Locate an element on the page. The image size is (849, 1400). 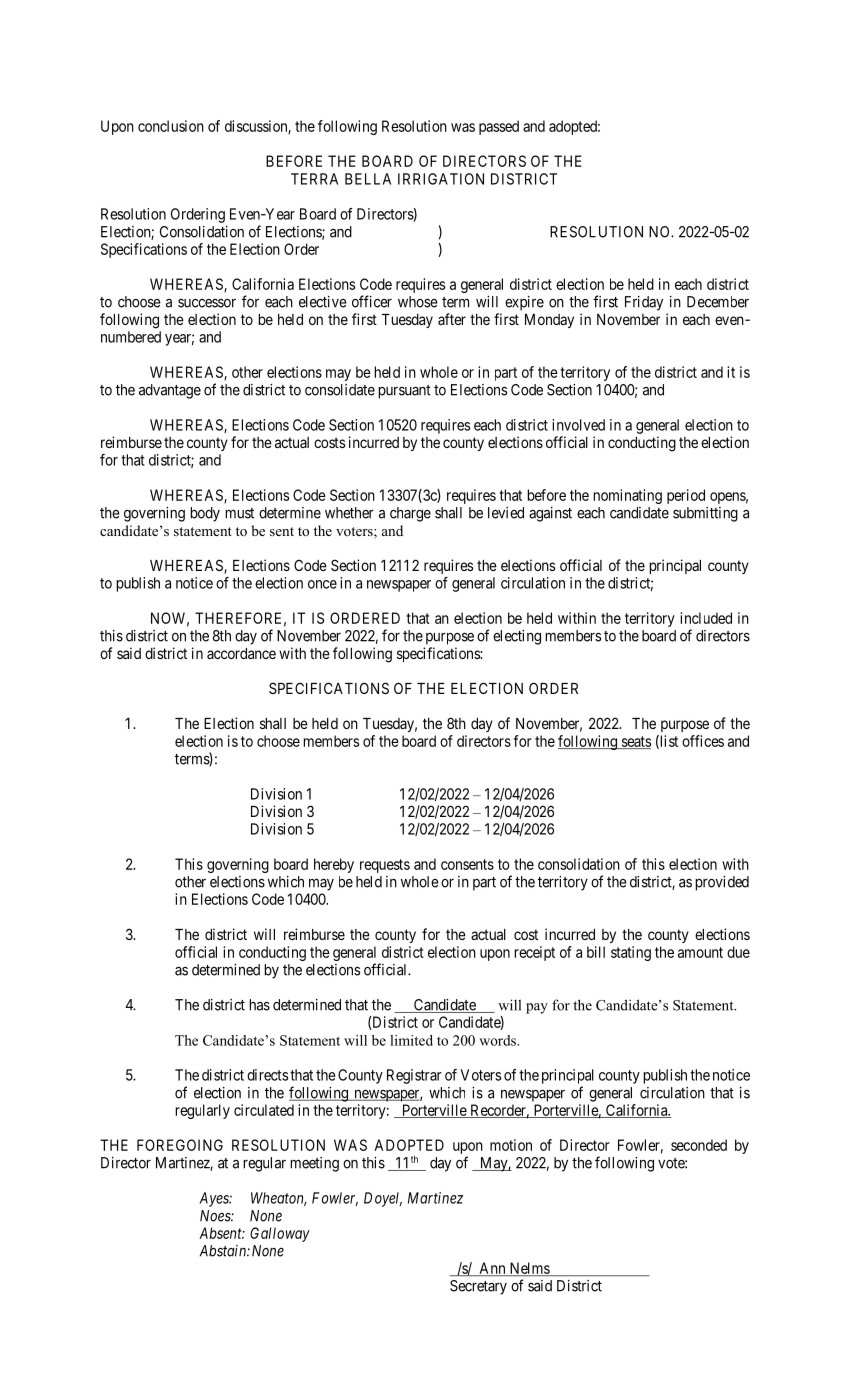
IRRIGATION is located at coordinates (441, 179).
